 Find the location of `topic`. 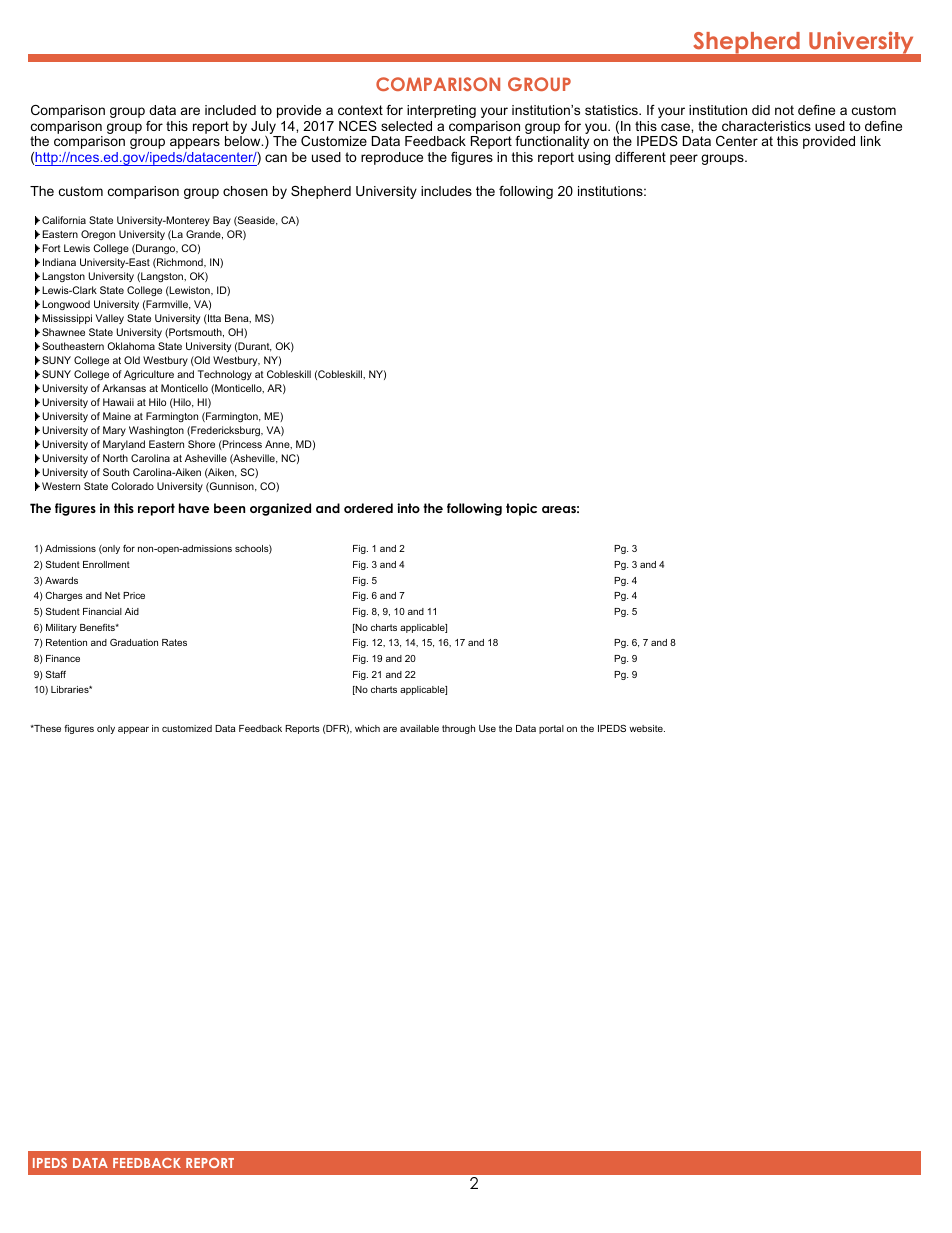

topic is located at coordinates (521, 509).
